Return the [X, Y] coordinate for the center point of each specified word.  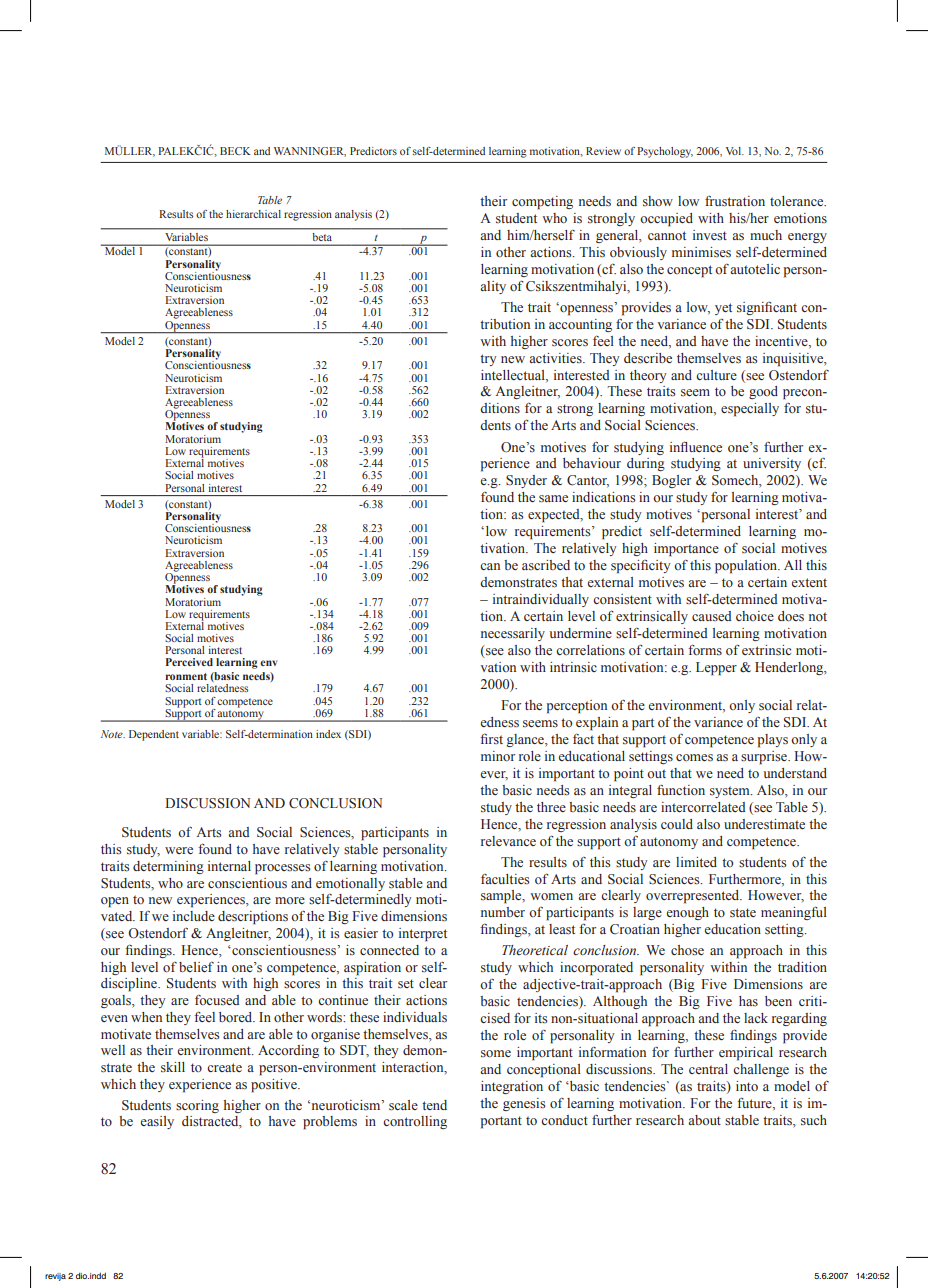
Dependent [154, 735]
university [772, 464]
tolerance [798, 201]
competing [542, 203]
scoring [197, 1106]
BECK [235, 151]
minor [498, 756]
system [731, 792]
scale [403, 1105]
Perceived [189, 662]
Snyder [526, 481]
